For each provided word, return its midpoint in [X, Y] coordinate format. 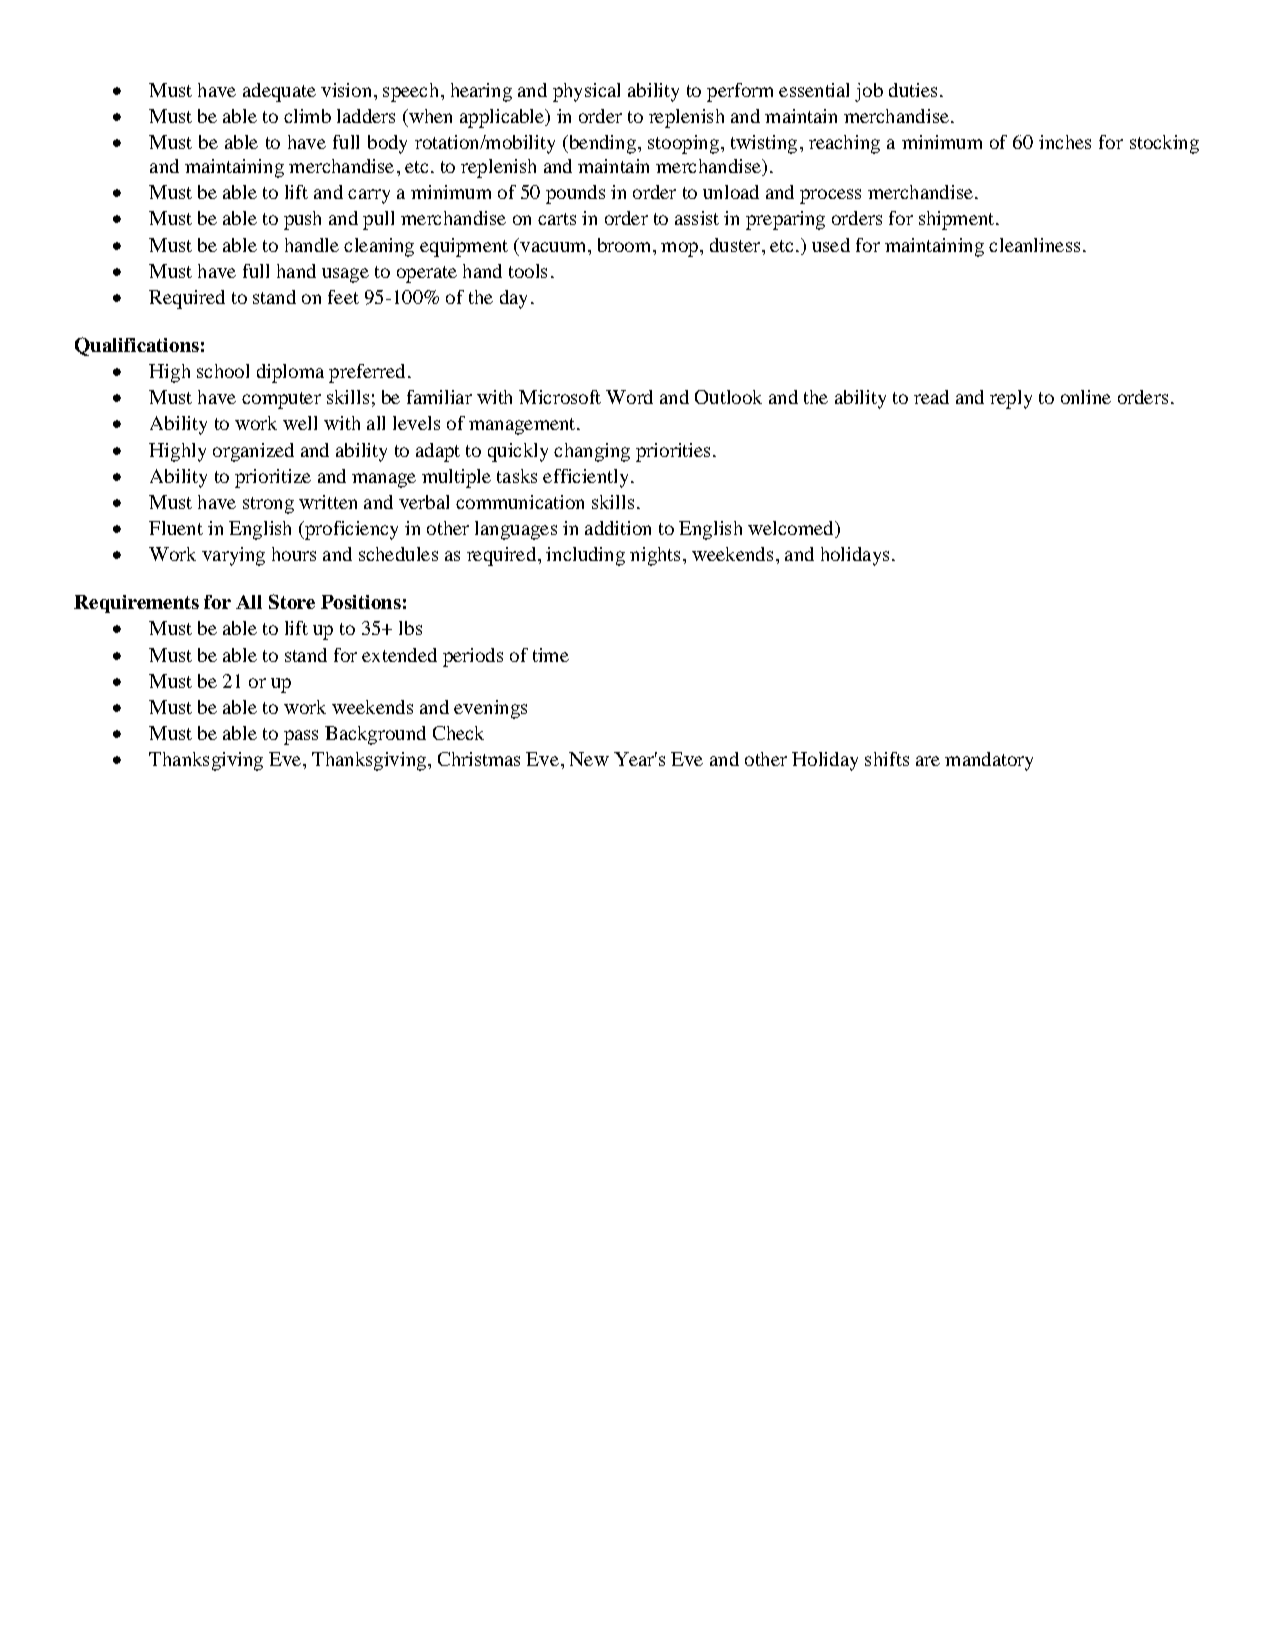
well [300, 423]
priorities [673, 452]
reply [1011, 399]
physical [586, 92]
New [589, 759]
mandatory [989, 761]
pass [301, 737]
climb [307, 116]
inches [1065, 142]
